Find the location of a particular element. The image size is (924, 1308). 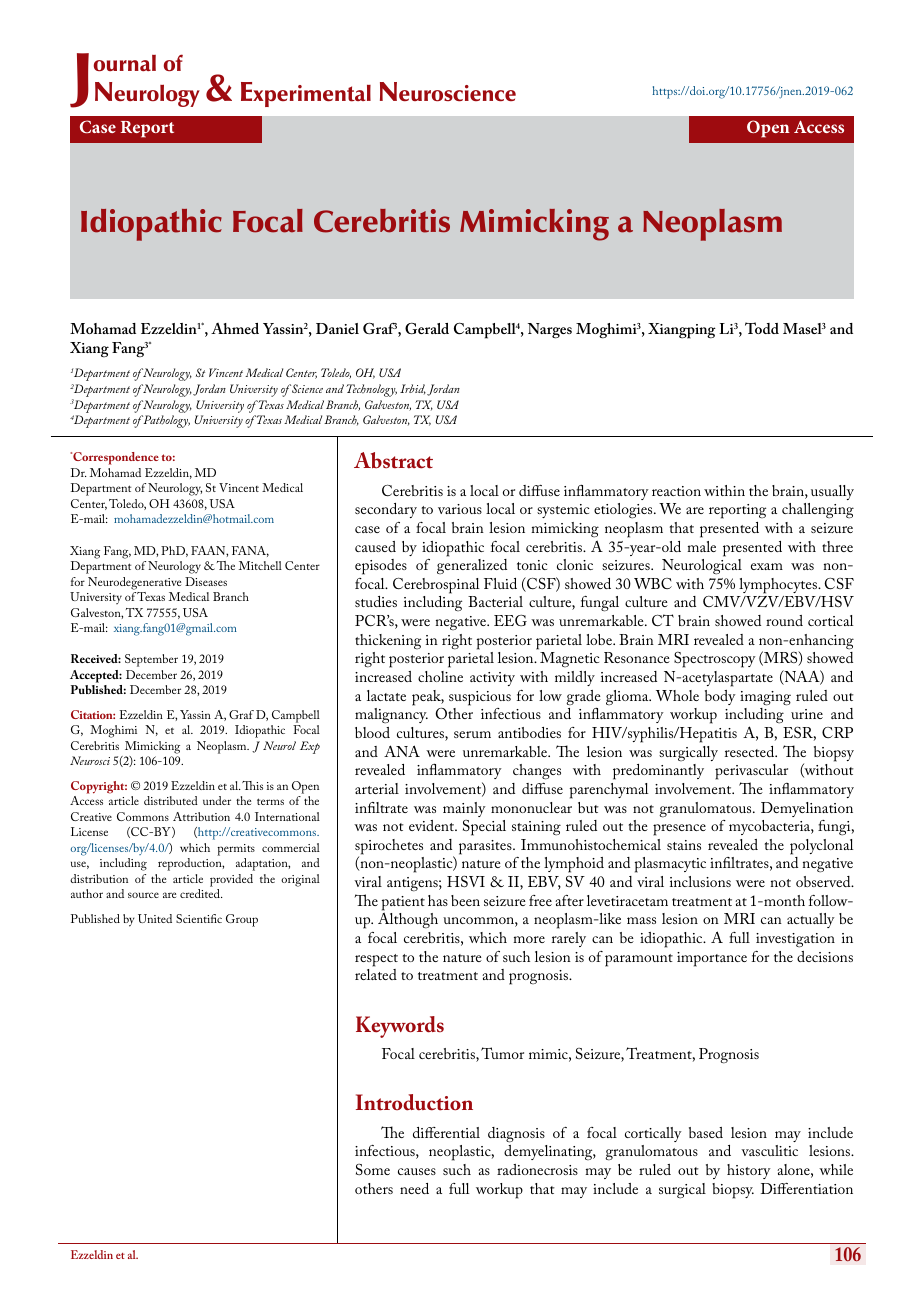

serum is located at coordinates (472, 734).
